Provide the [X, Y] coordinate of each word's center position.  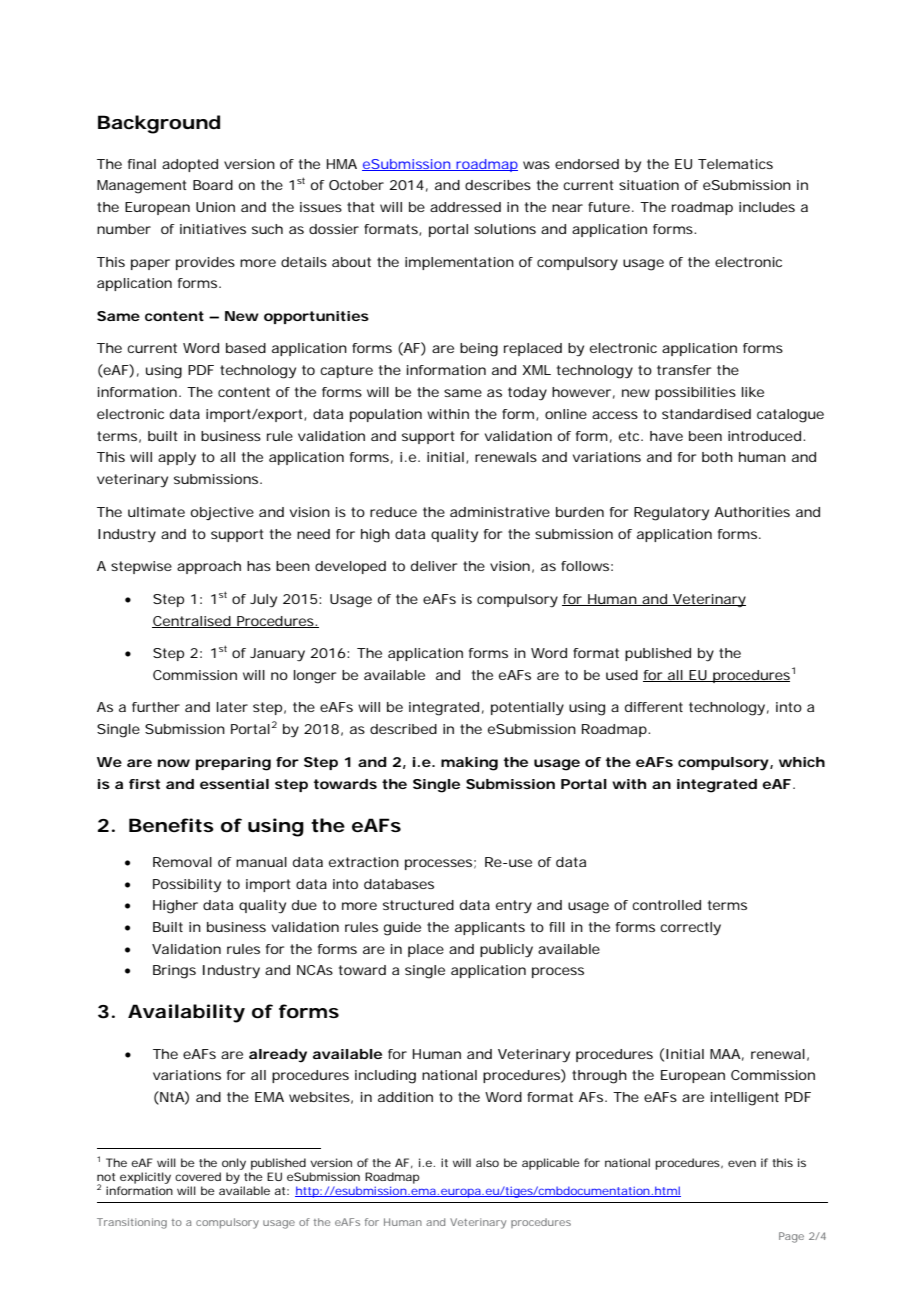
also [487, 1162]
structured [418, 905]
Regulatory [671, 514]
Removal [182, 862]
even [742, 1163]
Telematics [735, 164]
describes [498, 185]
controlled [666, 905]
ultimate [156, 512]
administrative [500, 512]
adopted [190, 165]
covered [198, 1176]
